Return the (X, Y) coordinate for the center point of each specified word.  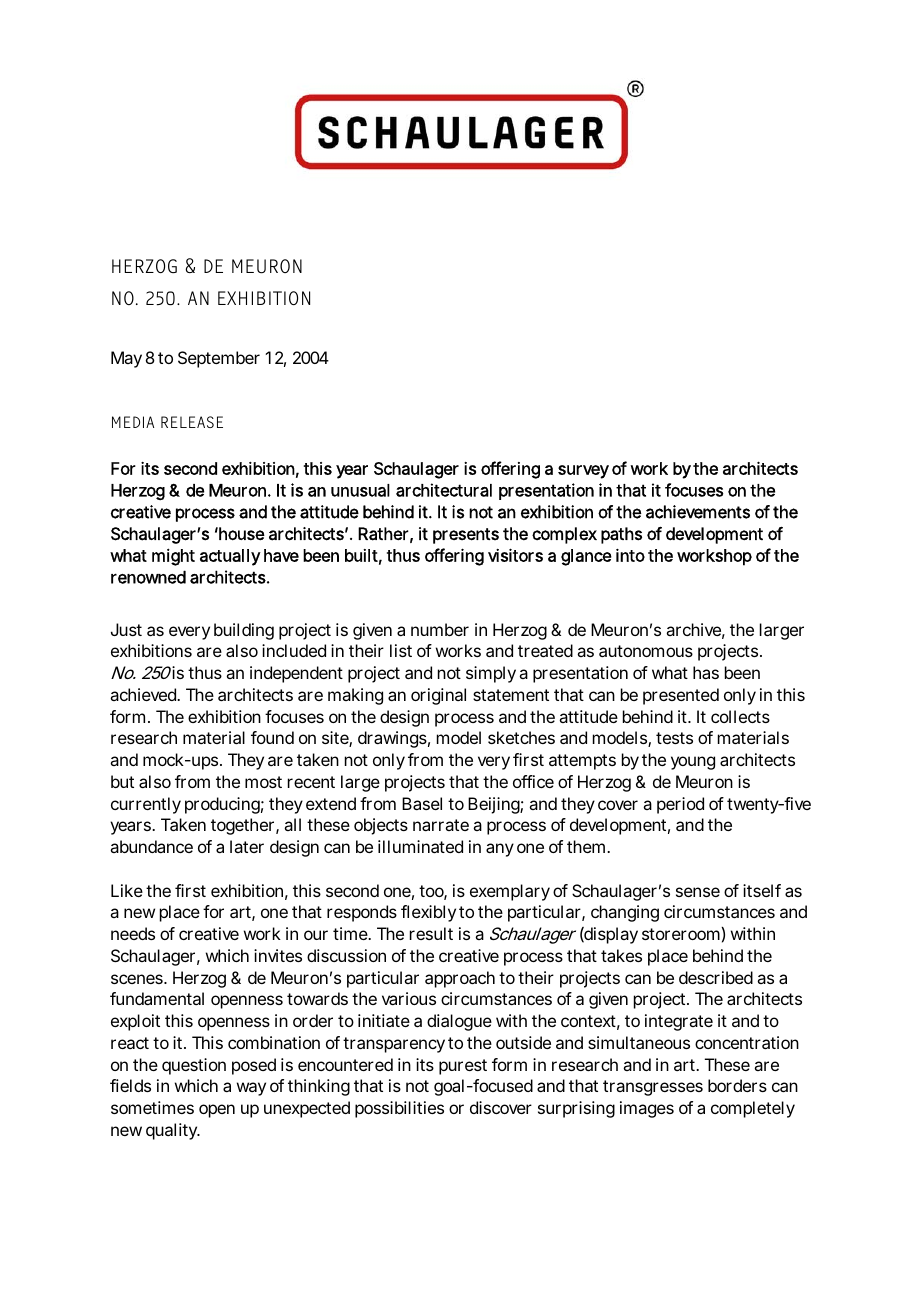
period (680, 805)
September (219, 359)
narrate (441, 825)
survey (583, 472)
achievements (698, 512)
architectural (444, 490)
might (173, 557)
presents (466, 536)
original (438, 696)
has (706, 672)
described (716, 977)
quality (173, 1131)
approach (460, 979)
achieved (144, 694)
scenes (138, 979)
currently (146, 805)
